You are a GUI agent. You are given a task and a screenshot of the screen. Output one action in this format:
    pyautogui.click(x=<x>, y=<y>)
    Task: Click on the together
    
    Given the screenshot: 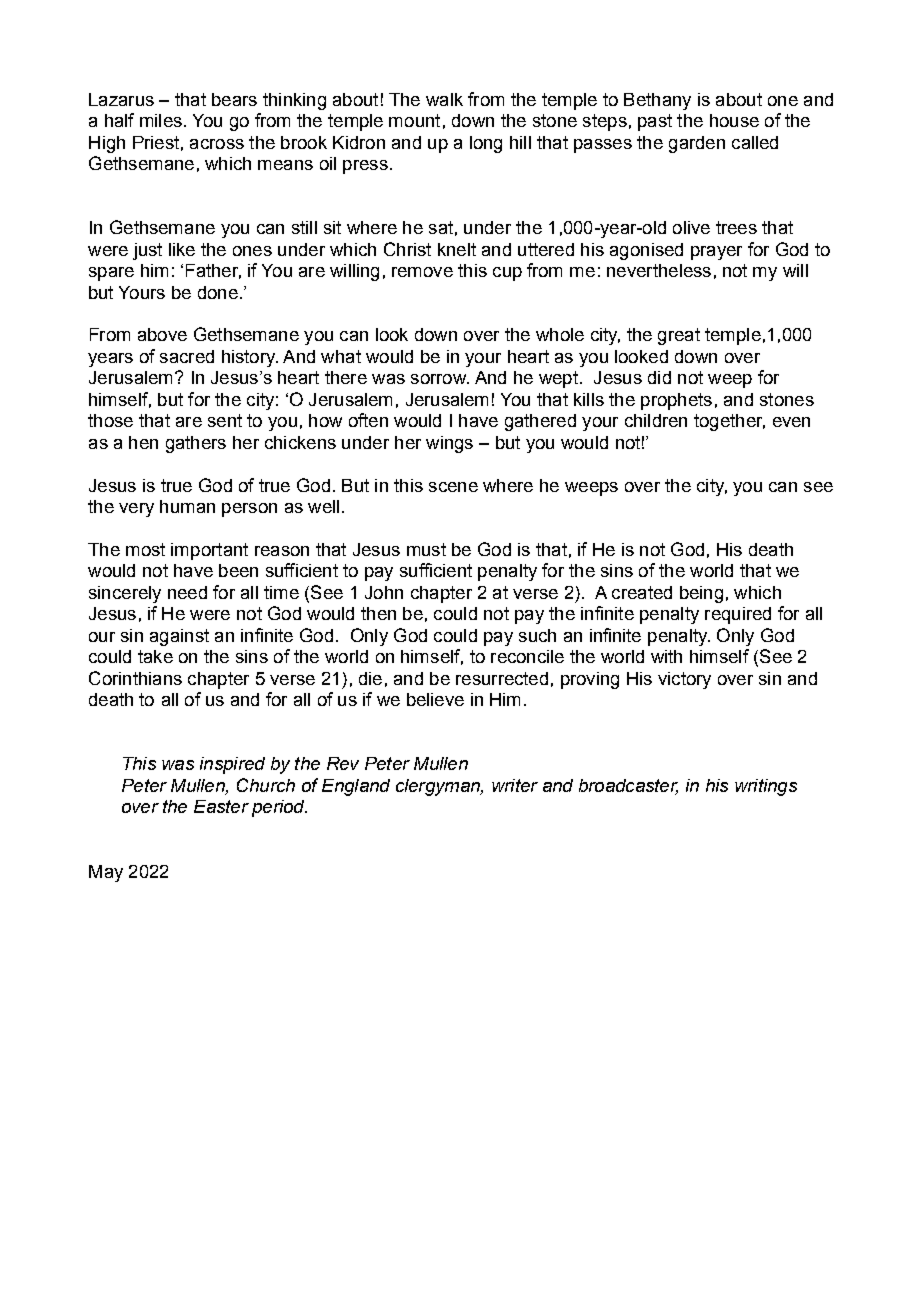 What is the action you would take?
    pyautogui.click(x=729, y=422)
